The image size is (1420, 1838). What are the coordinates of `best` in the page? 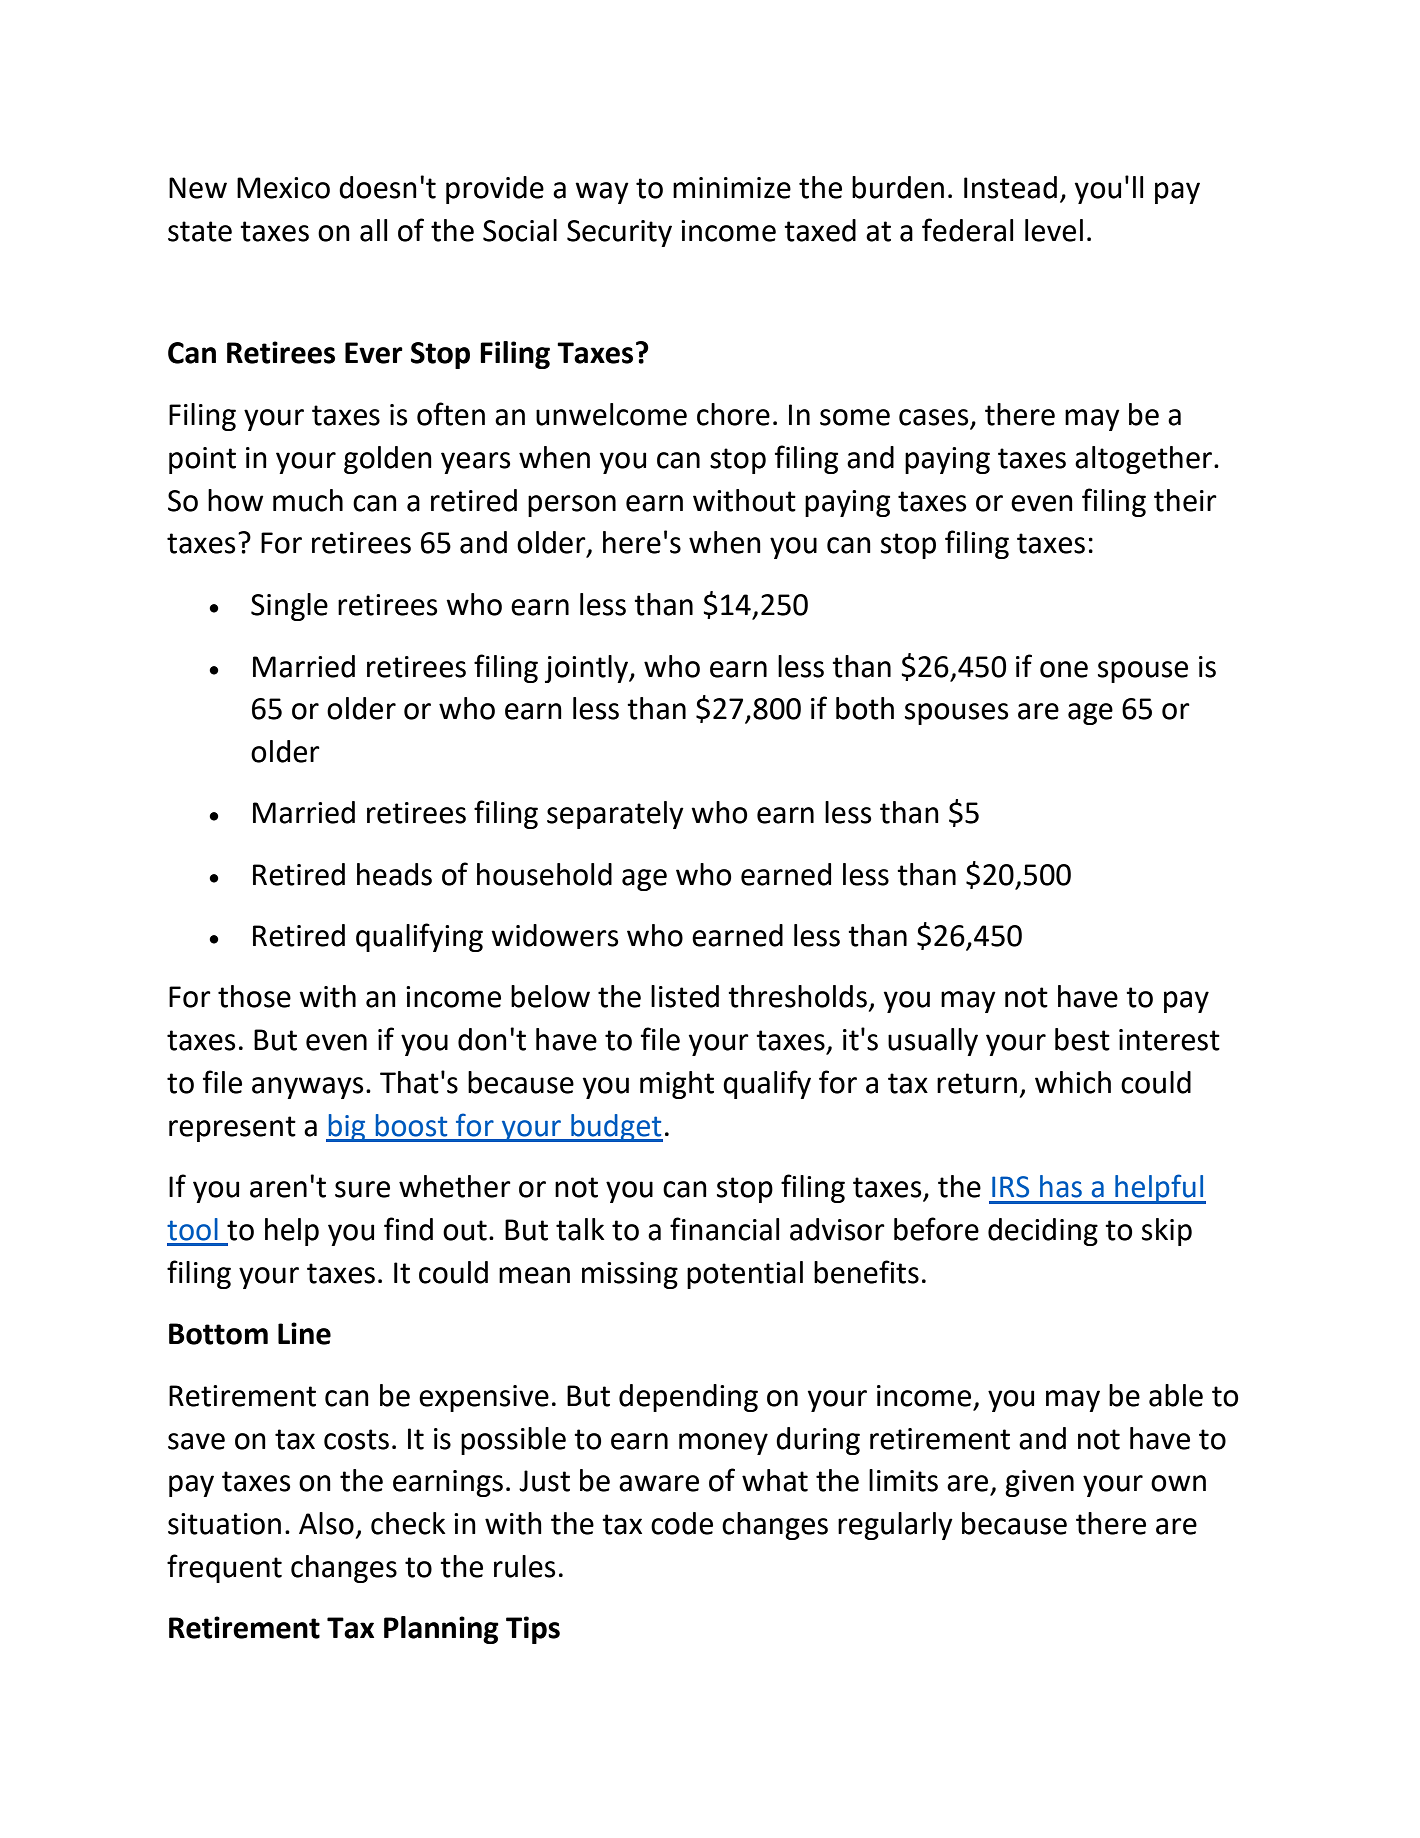 It's located at (1082, 1039).
